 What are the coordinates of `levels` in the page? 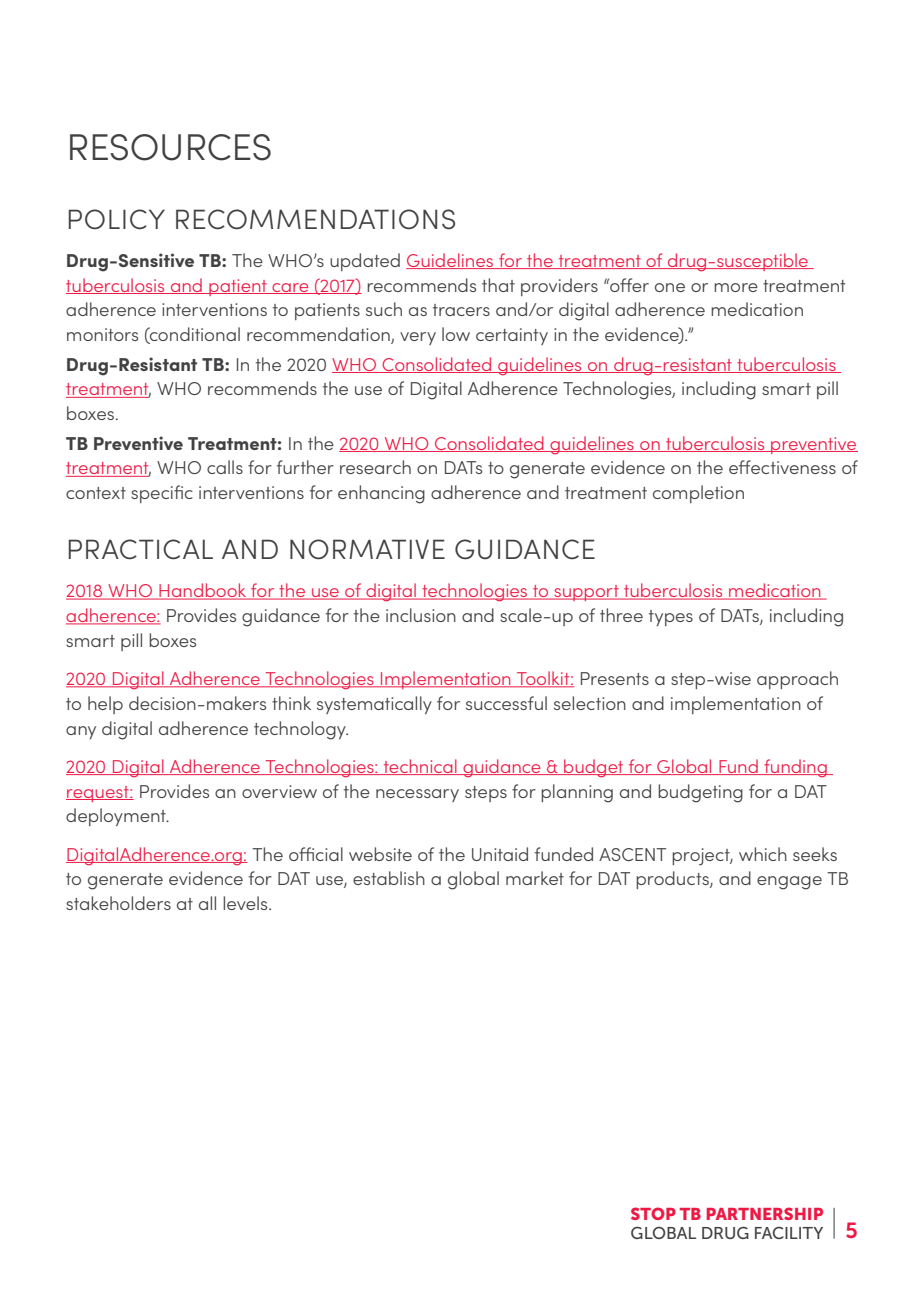 It's located at (246, 903).
